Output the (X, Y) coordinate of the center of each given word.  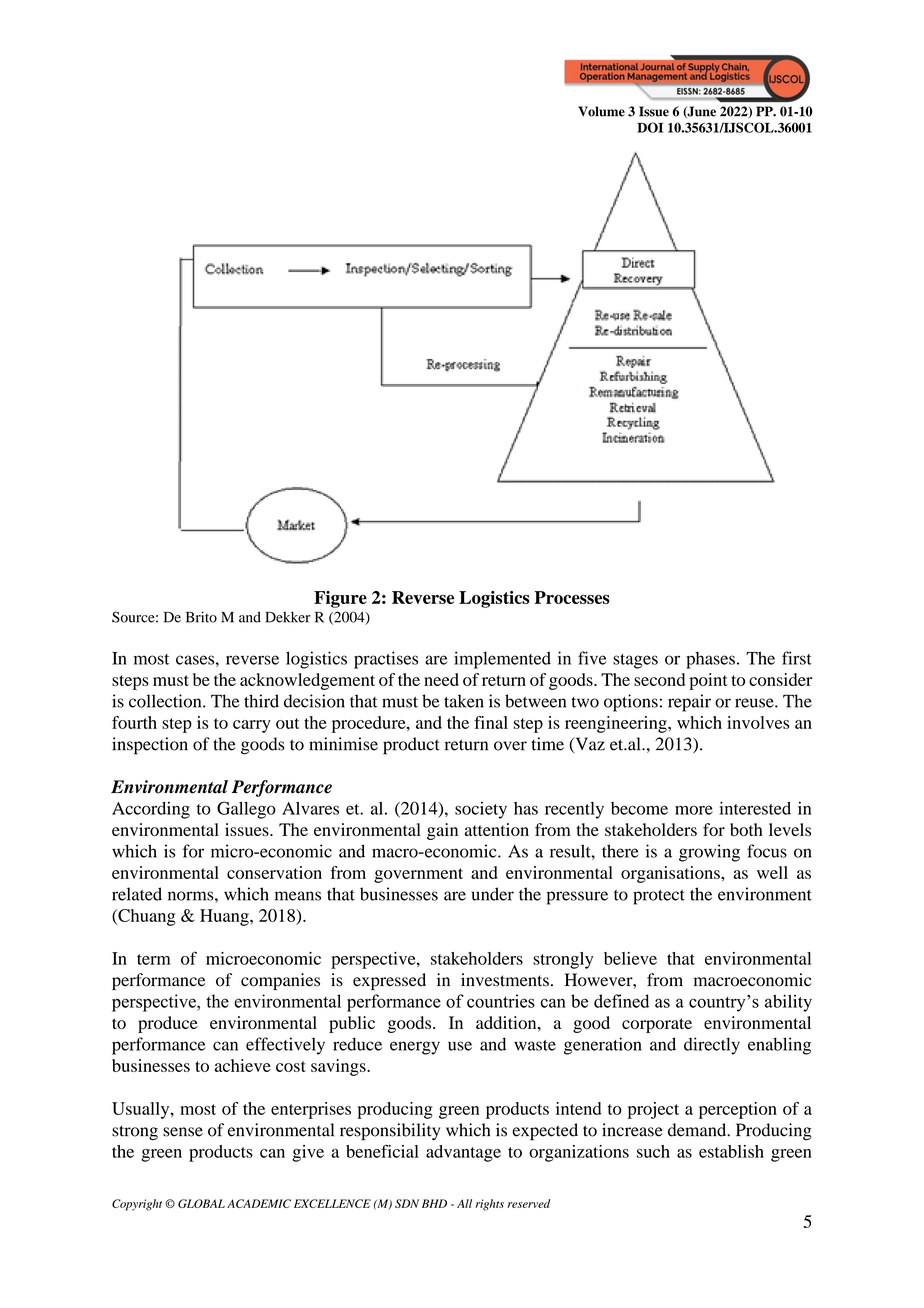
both (746, 829)
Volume (601, 111)
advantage (463, 1153)
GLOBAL (201, 1203)
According (151, 810)
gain (442, 831)
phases (710, 660)
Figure (340, 599)
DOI (650, 127)
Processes (572, 597)
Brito (201, 617)
